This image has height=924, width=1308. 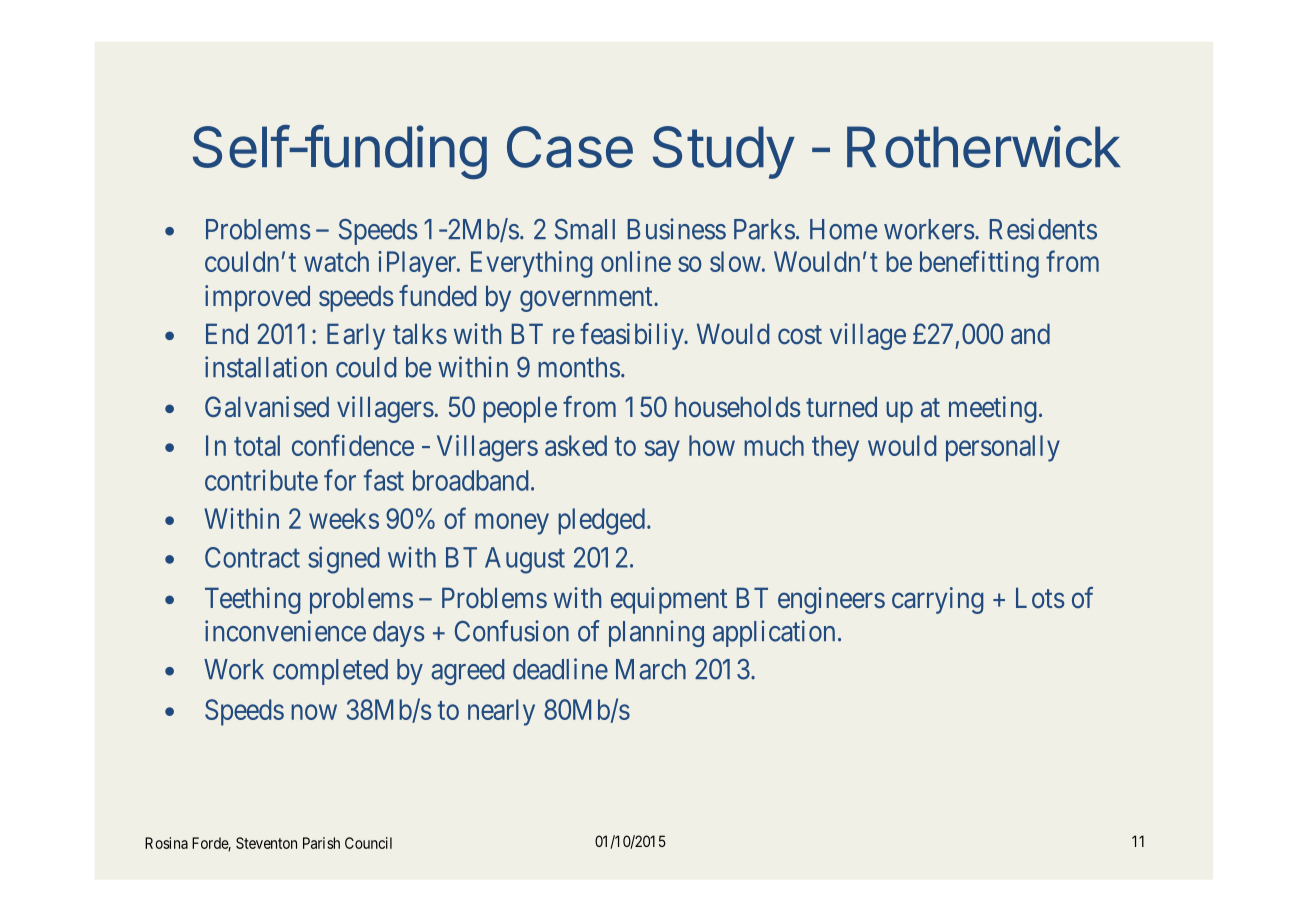 I want to click on carrying, so click(x=938, y=600).
